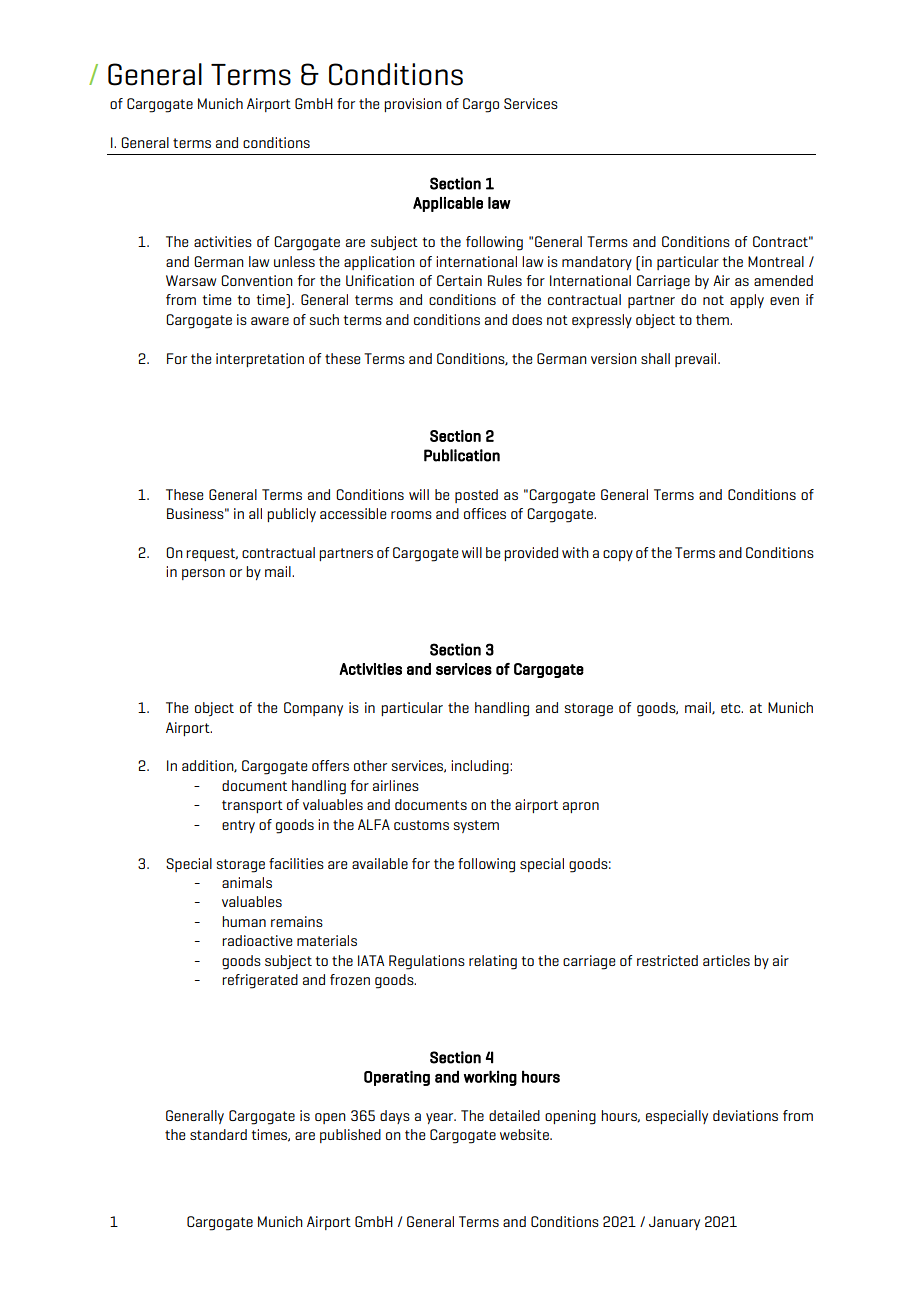  I want to click on website, so click(525, 1134).
